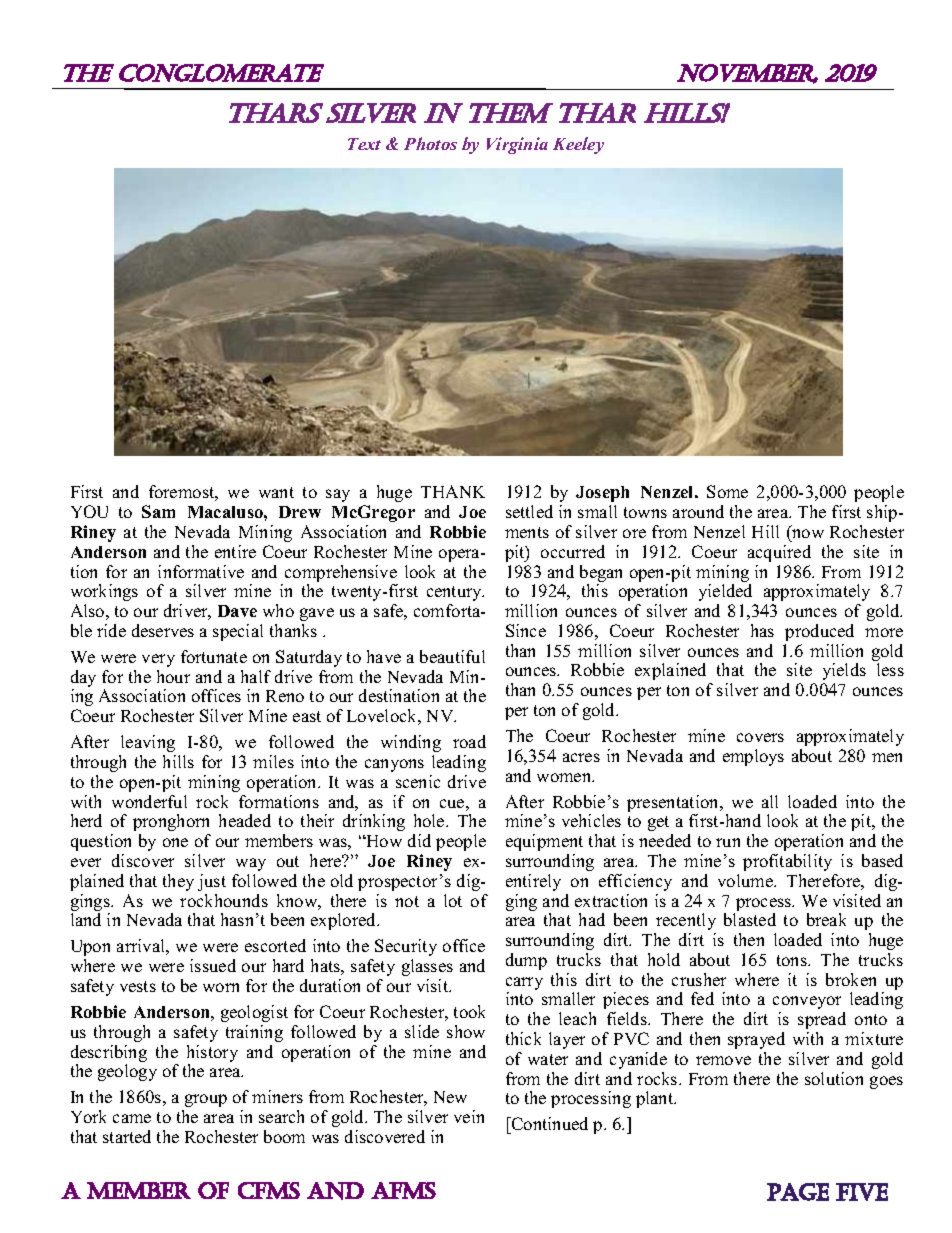  Describe the element at coordinates (844, 671) in the document. I see `yields` at that location.
